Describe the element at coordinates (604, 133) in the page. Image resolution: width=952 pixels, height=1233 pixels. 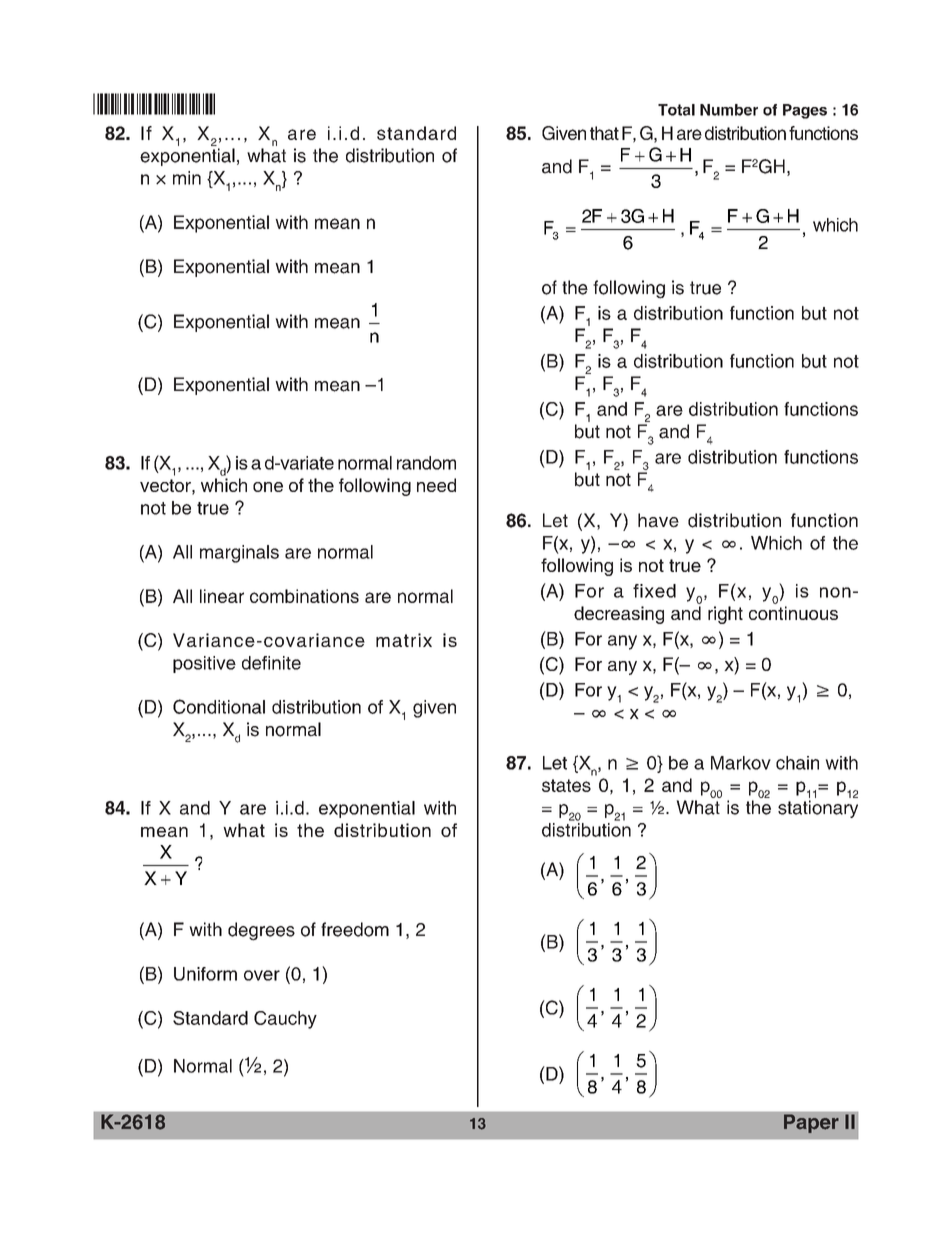
I see `that` at that location.
